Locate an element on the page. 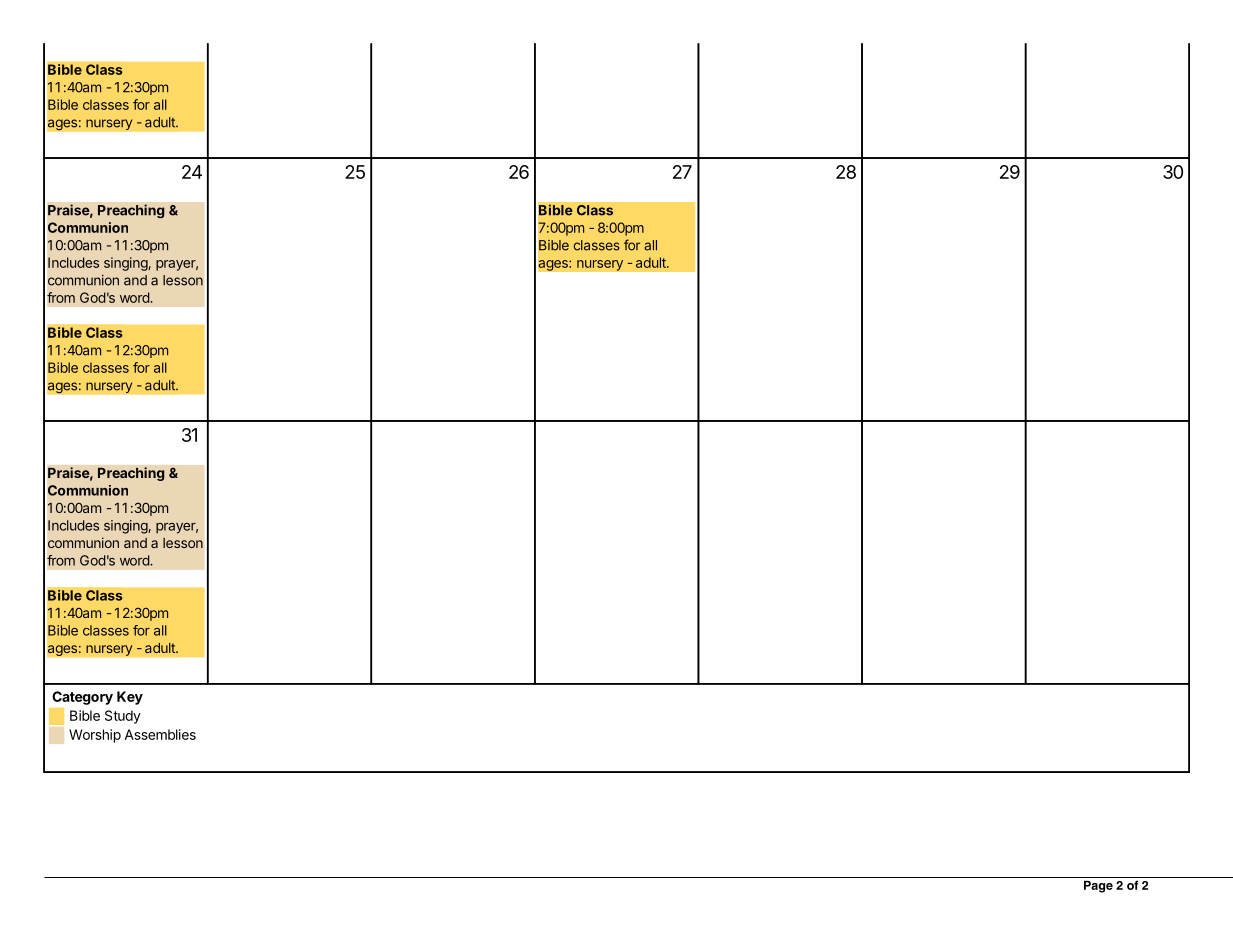 This image has width=1233, height=952. Key is located at coordinates (130, 698).
